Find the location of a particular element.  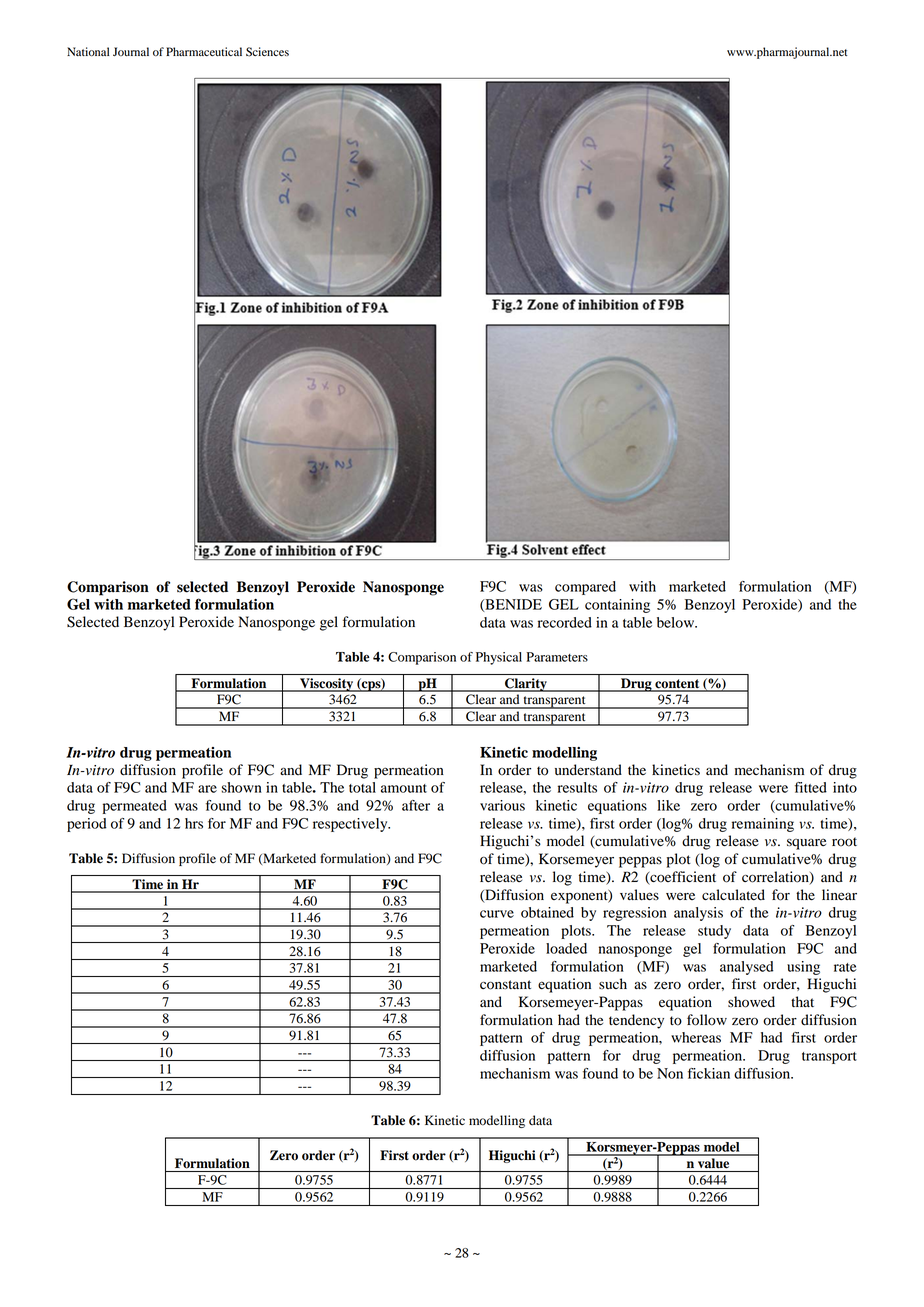

Pharmaceutical is located at coordinates (204, 51).
